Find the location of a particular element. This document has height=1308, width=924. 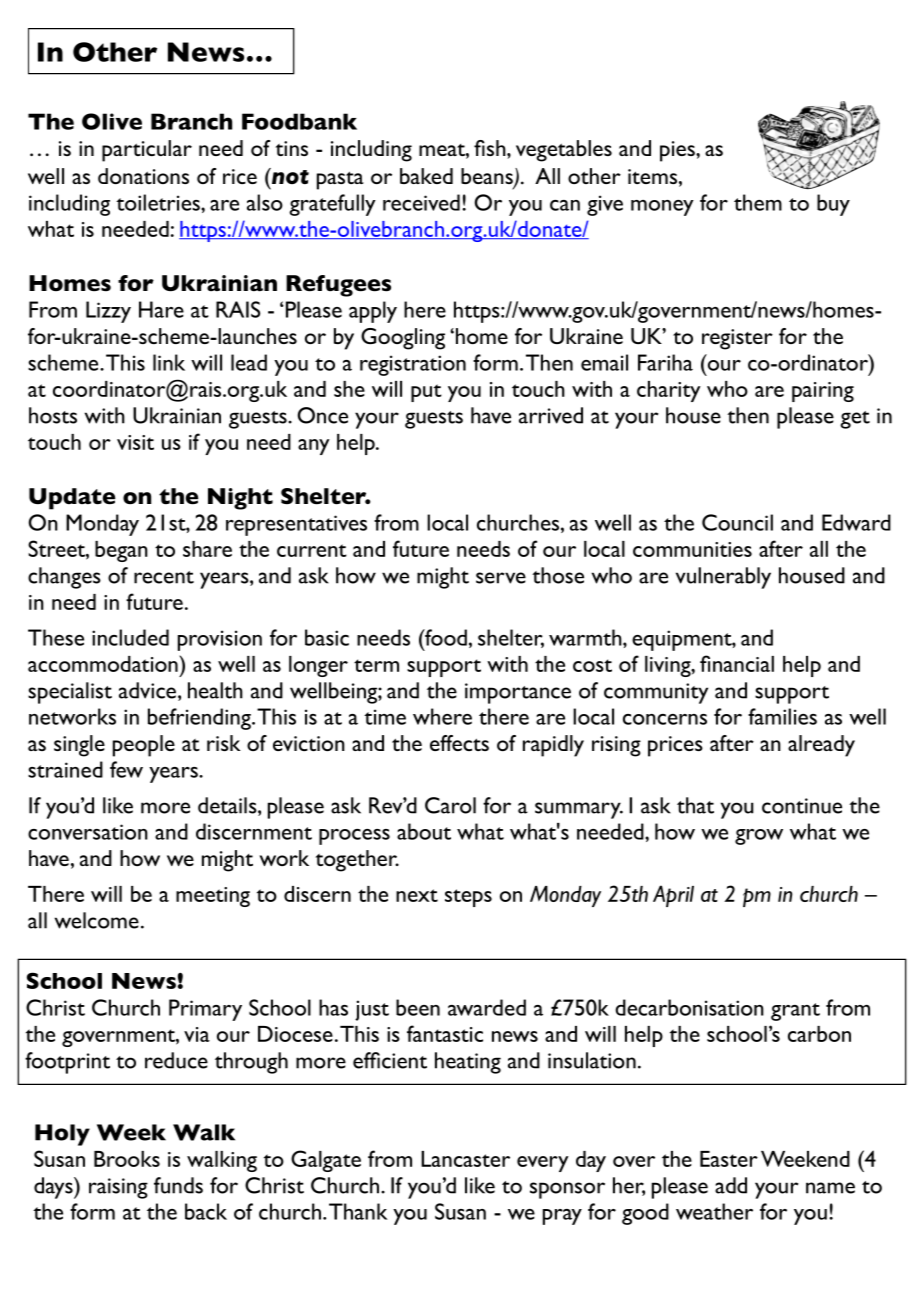

baked is located at coordinates (426, 176).
